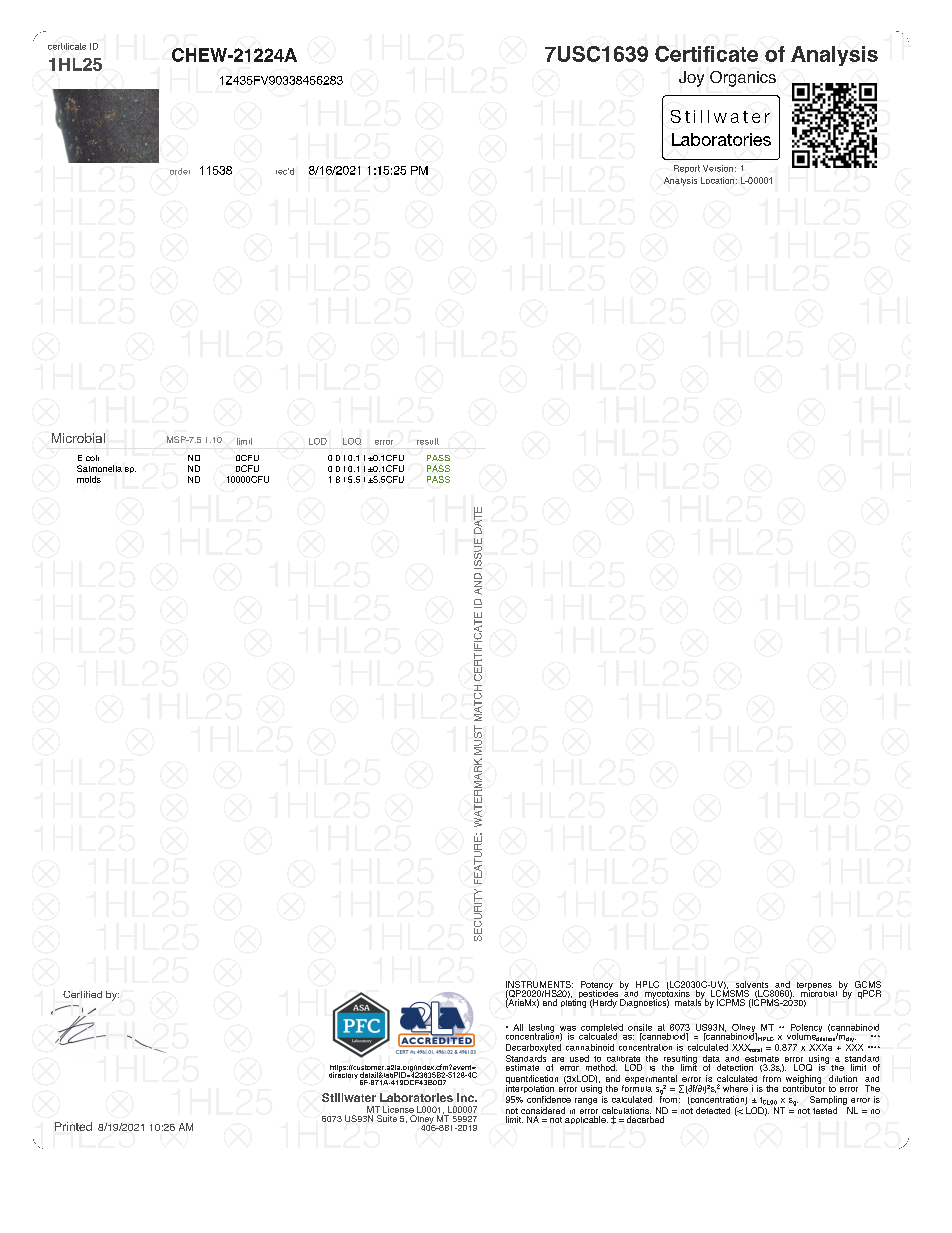  What do you see at coordinates (691, 79) in the screenshot?
I see `Joy` at bounding box center [691, 79].
